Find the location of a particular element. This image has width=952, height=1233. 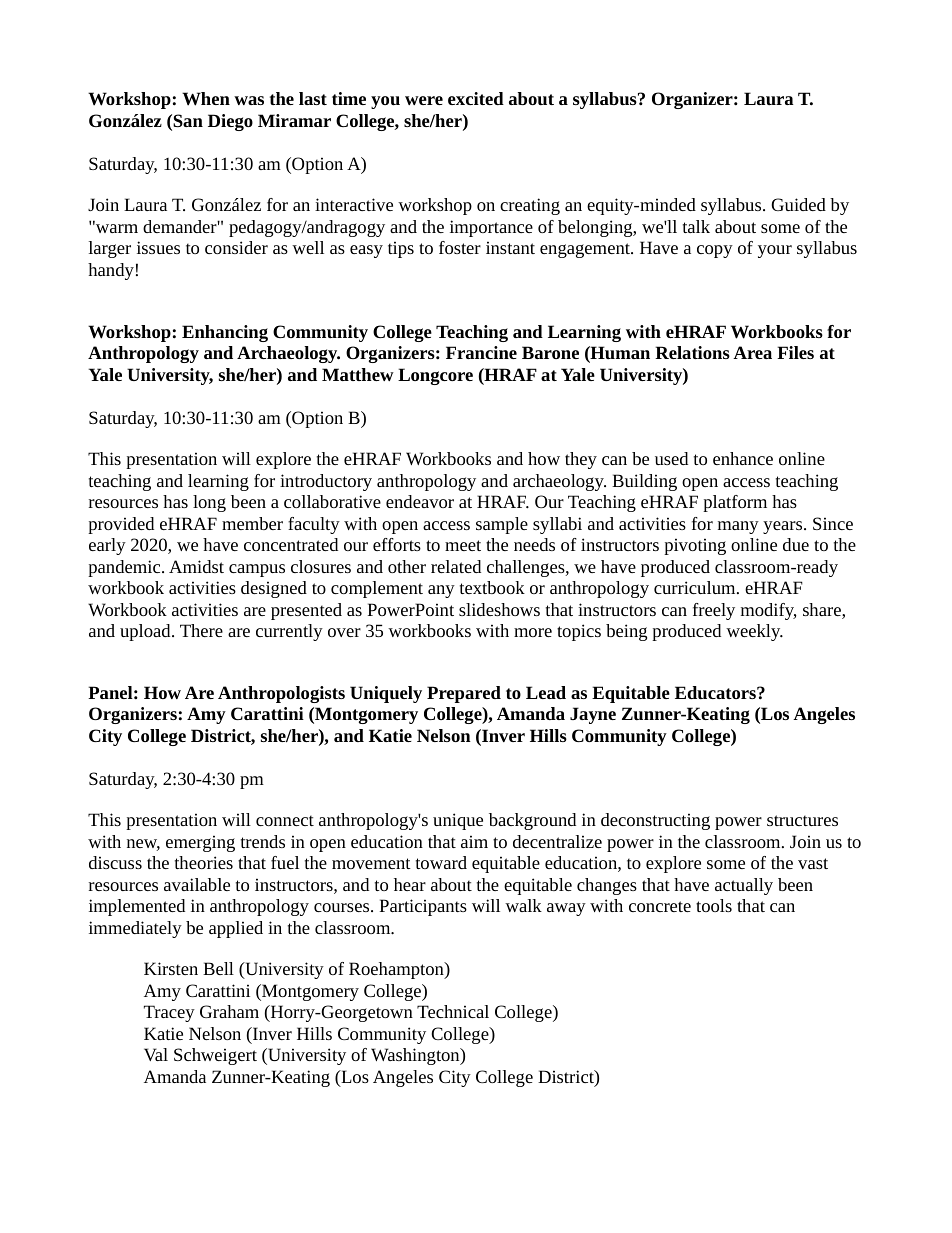

platform is located at coordinates (735, 503).
